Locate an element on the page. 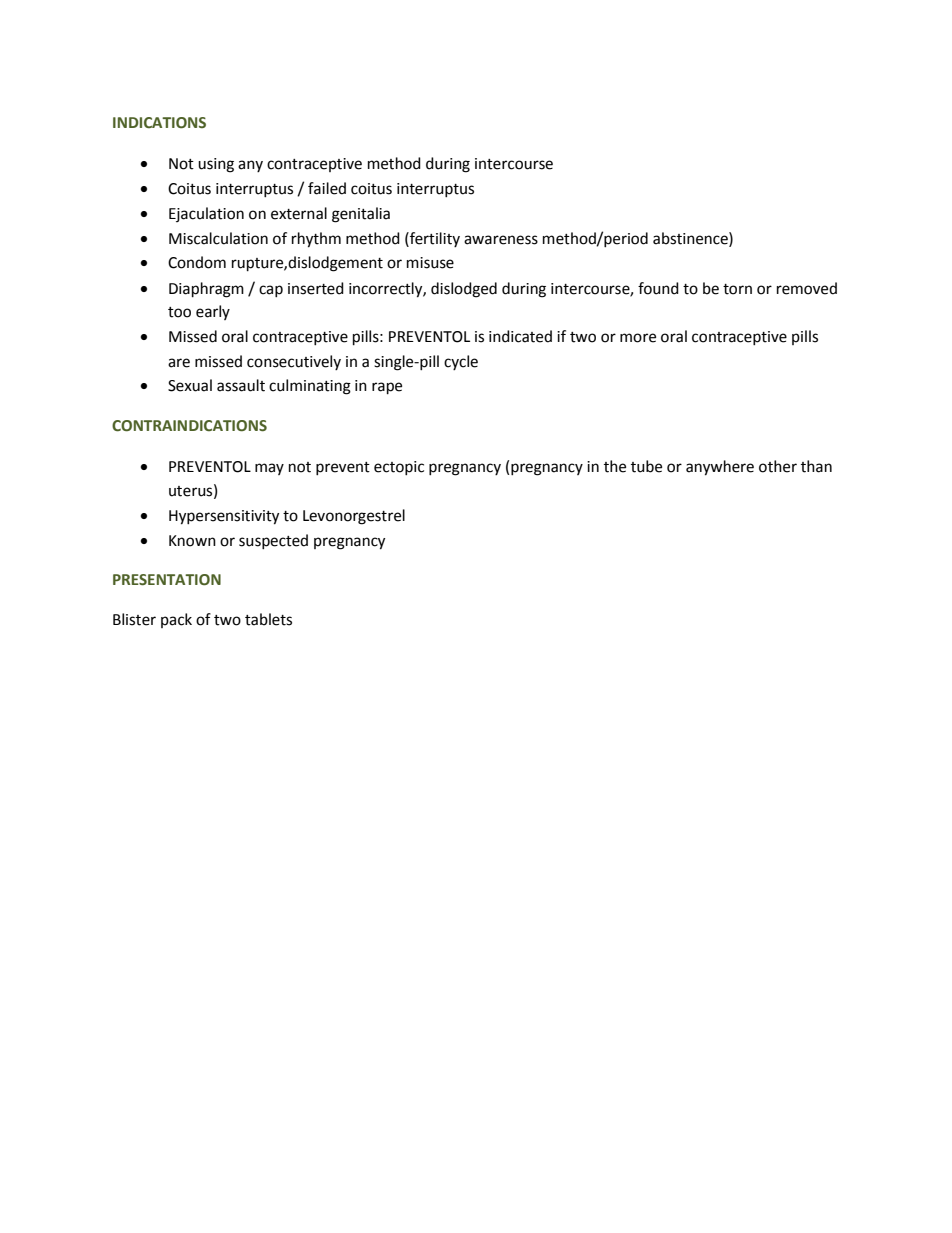 The height and width of the document is (1233, 952). suspected is located at coordinates (273, 541).
